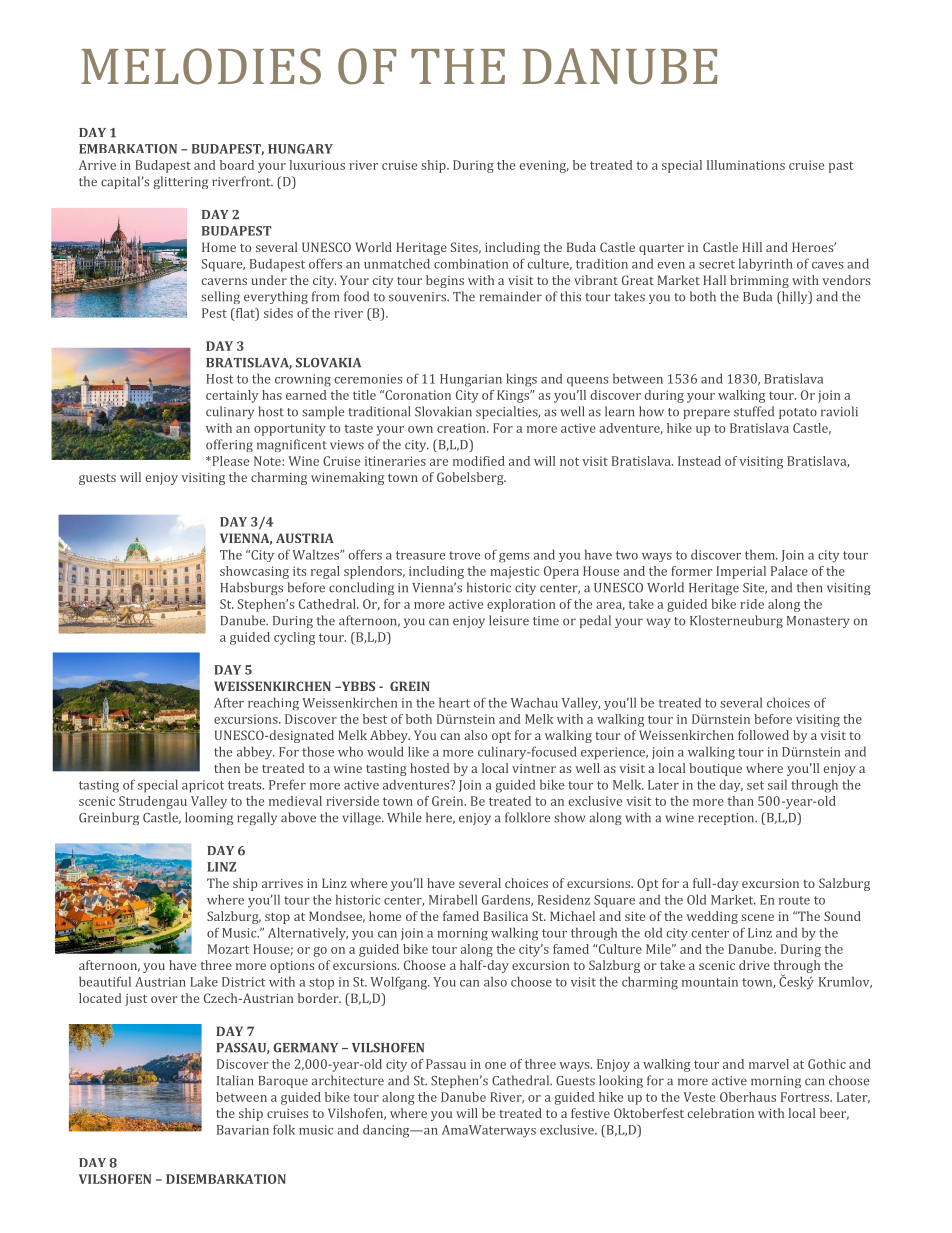  I want to click on Illuminations, so click(746, 165).
